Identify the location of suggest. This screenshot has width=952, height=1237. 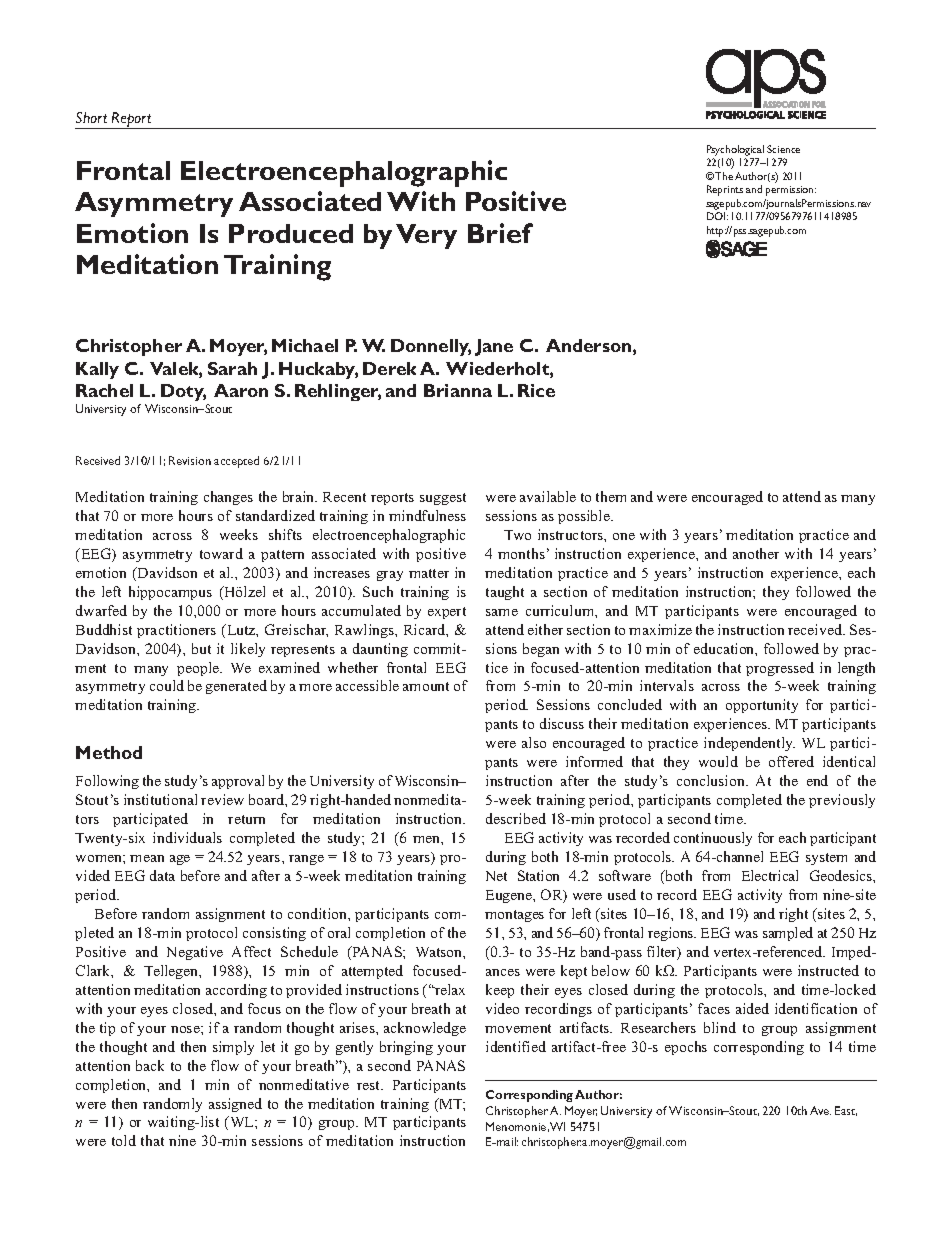
(443, 499).
